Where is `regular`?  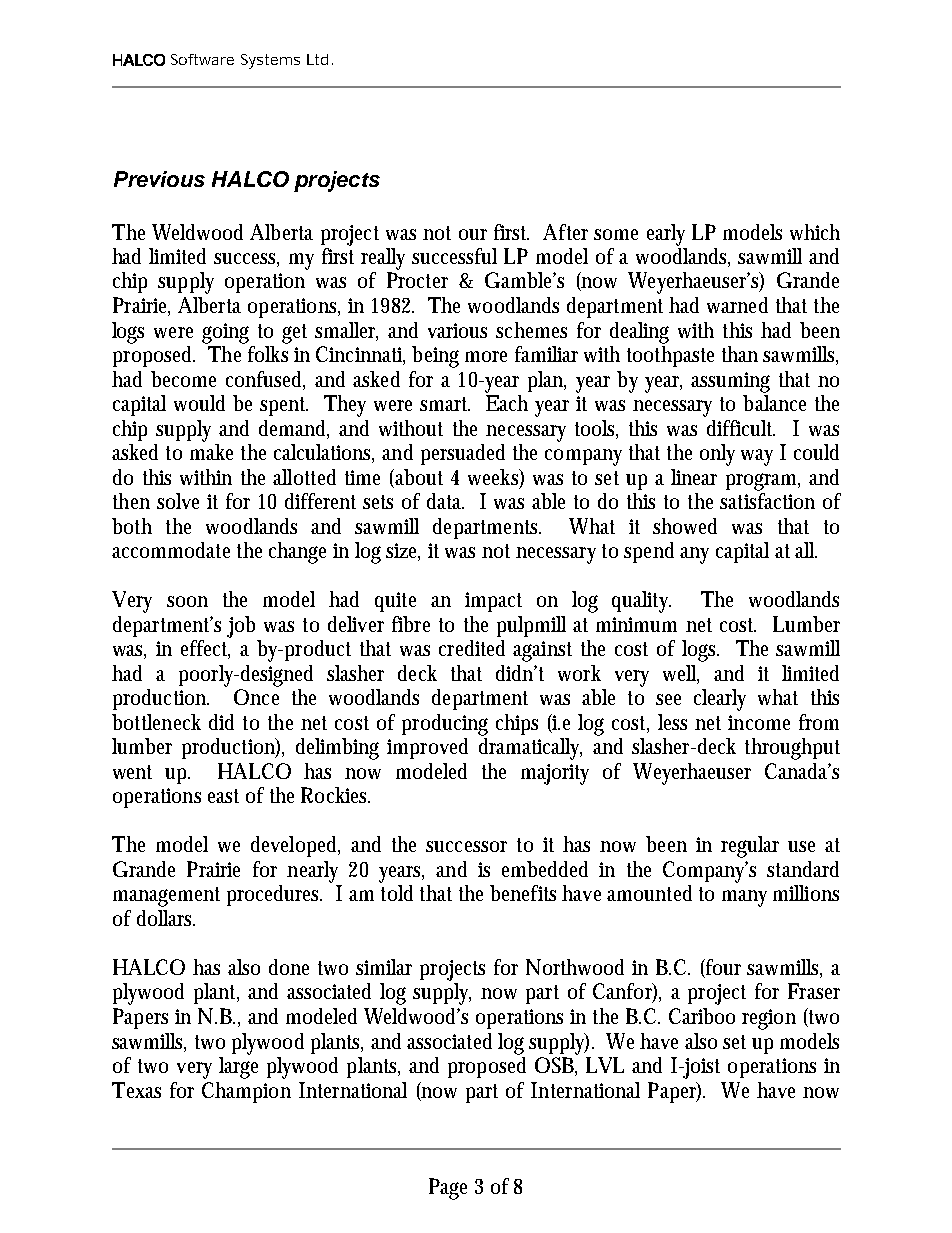 regular is located at coordinates (750, 847).
